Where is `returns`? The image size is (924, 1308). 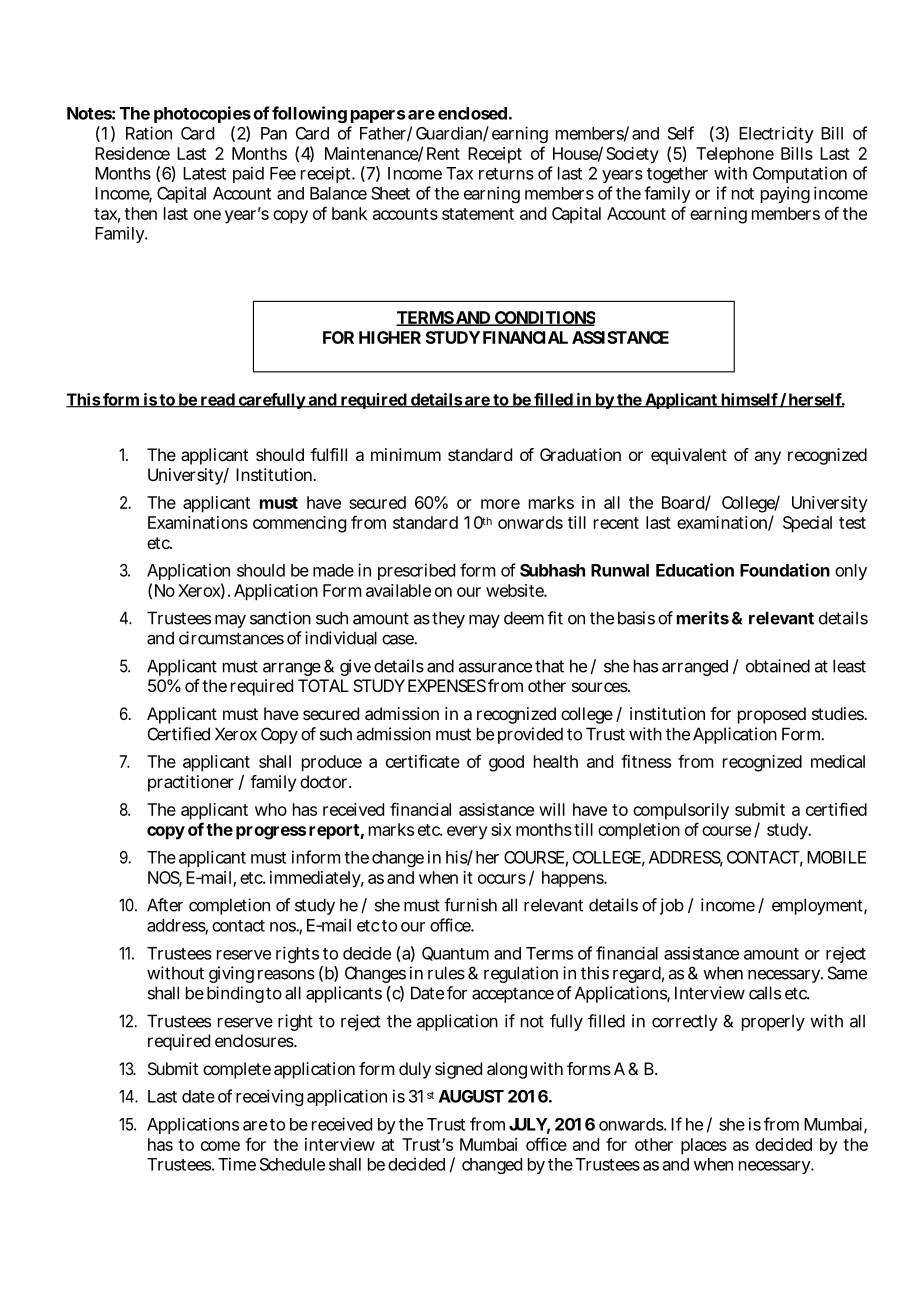
returns is located at coordinates (506, 174).
